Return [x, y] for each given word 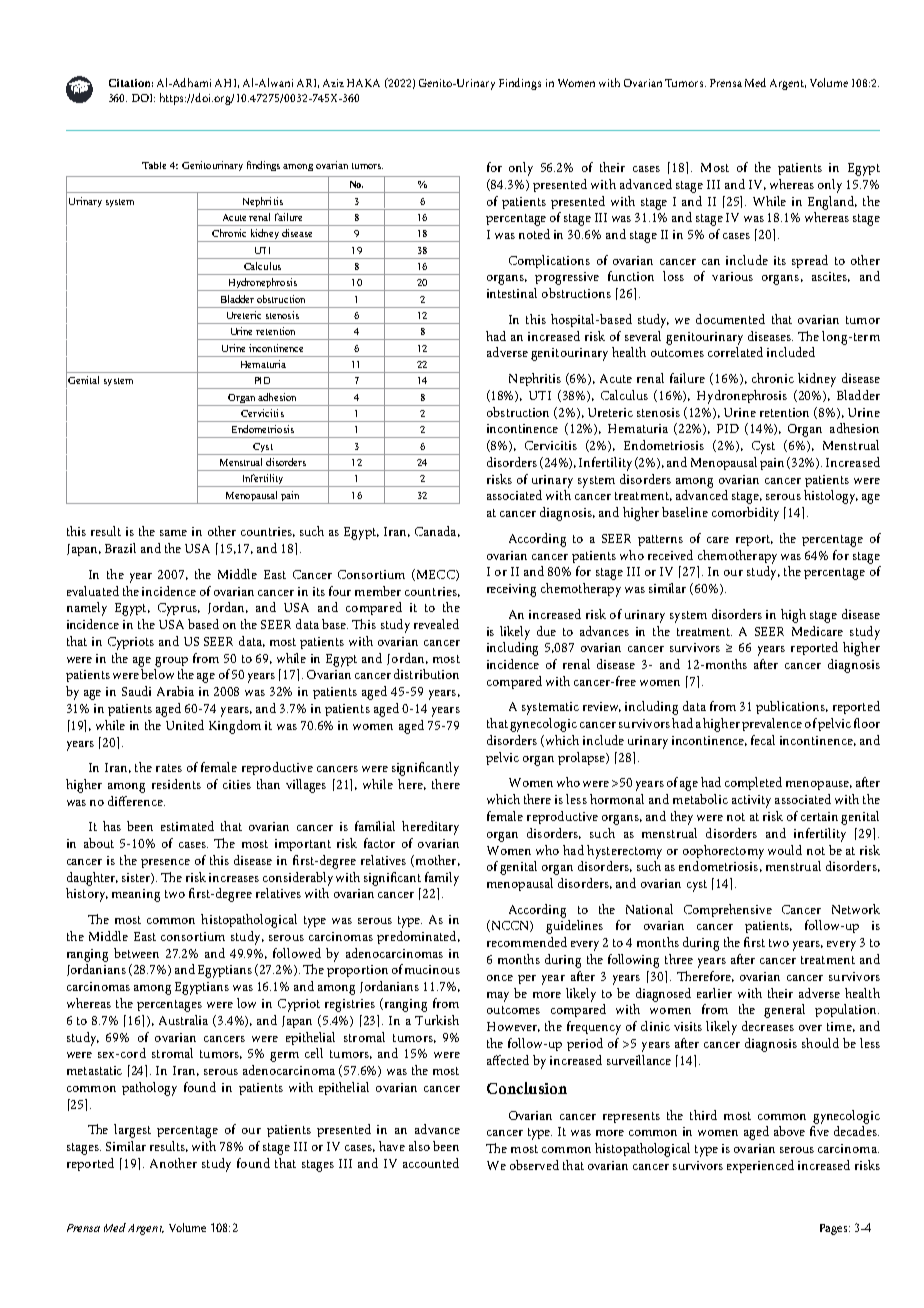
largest [132, 1131]
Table [154, 165]
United [185, 725]
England [832, 203]
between [136, 953]
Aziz [333, 83]
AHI [227, 83]
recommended [527, 942]
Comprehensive [728, 910]
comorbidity [745, 514]
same [173, 533]
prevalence [772, 724]
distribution [426, 674]
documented [730, 319]
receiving [511, 590]
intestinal [512, 293]
